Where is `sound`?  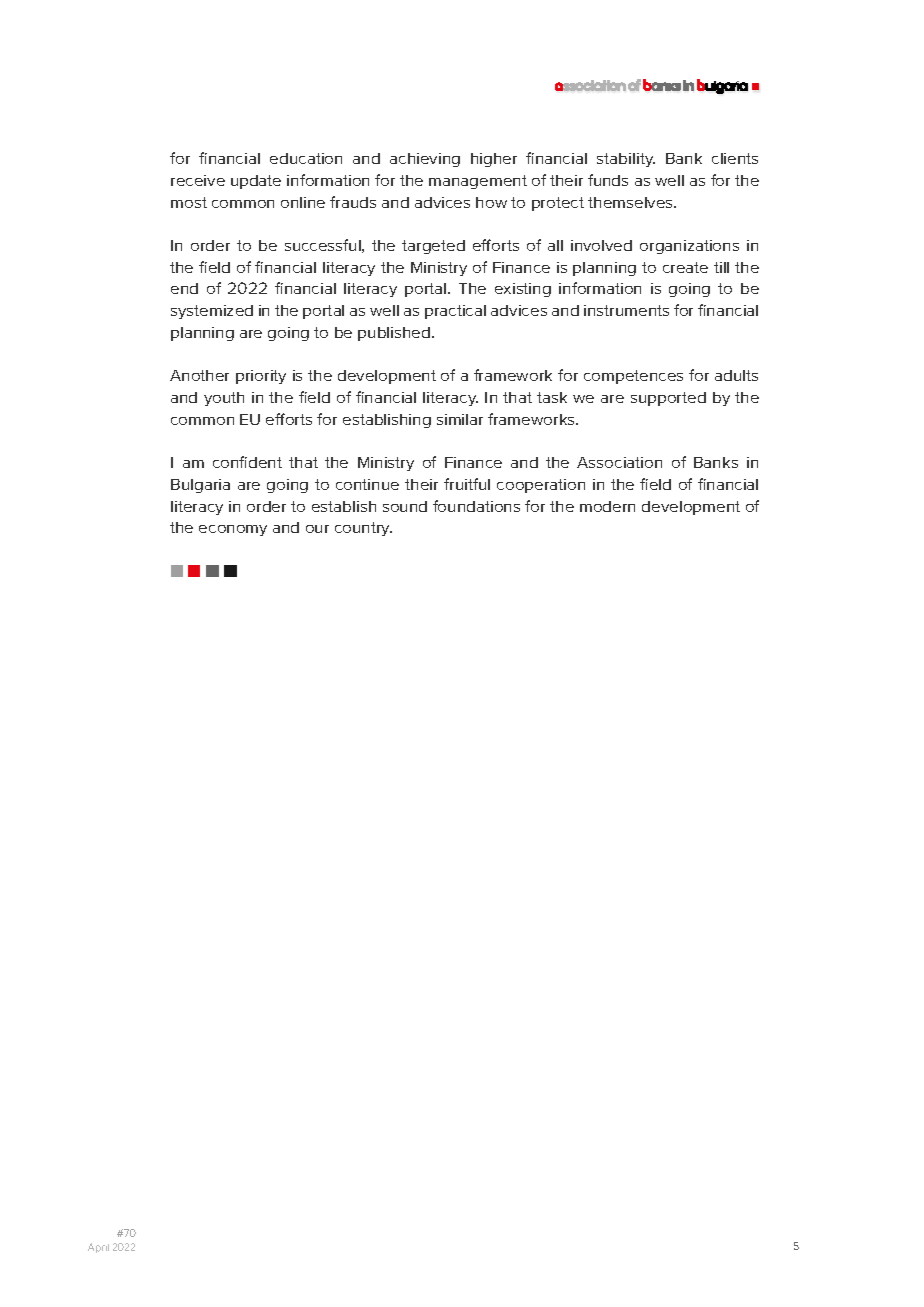
sound is located at coordinates (405, 506).
